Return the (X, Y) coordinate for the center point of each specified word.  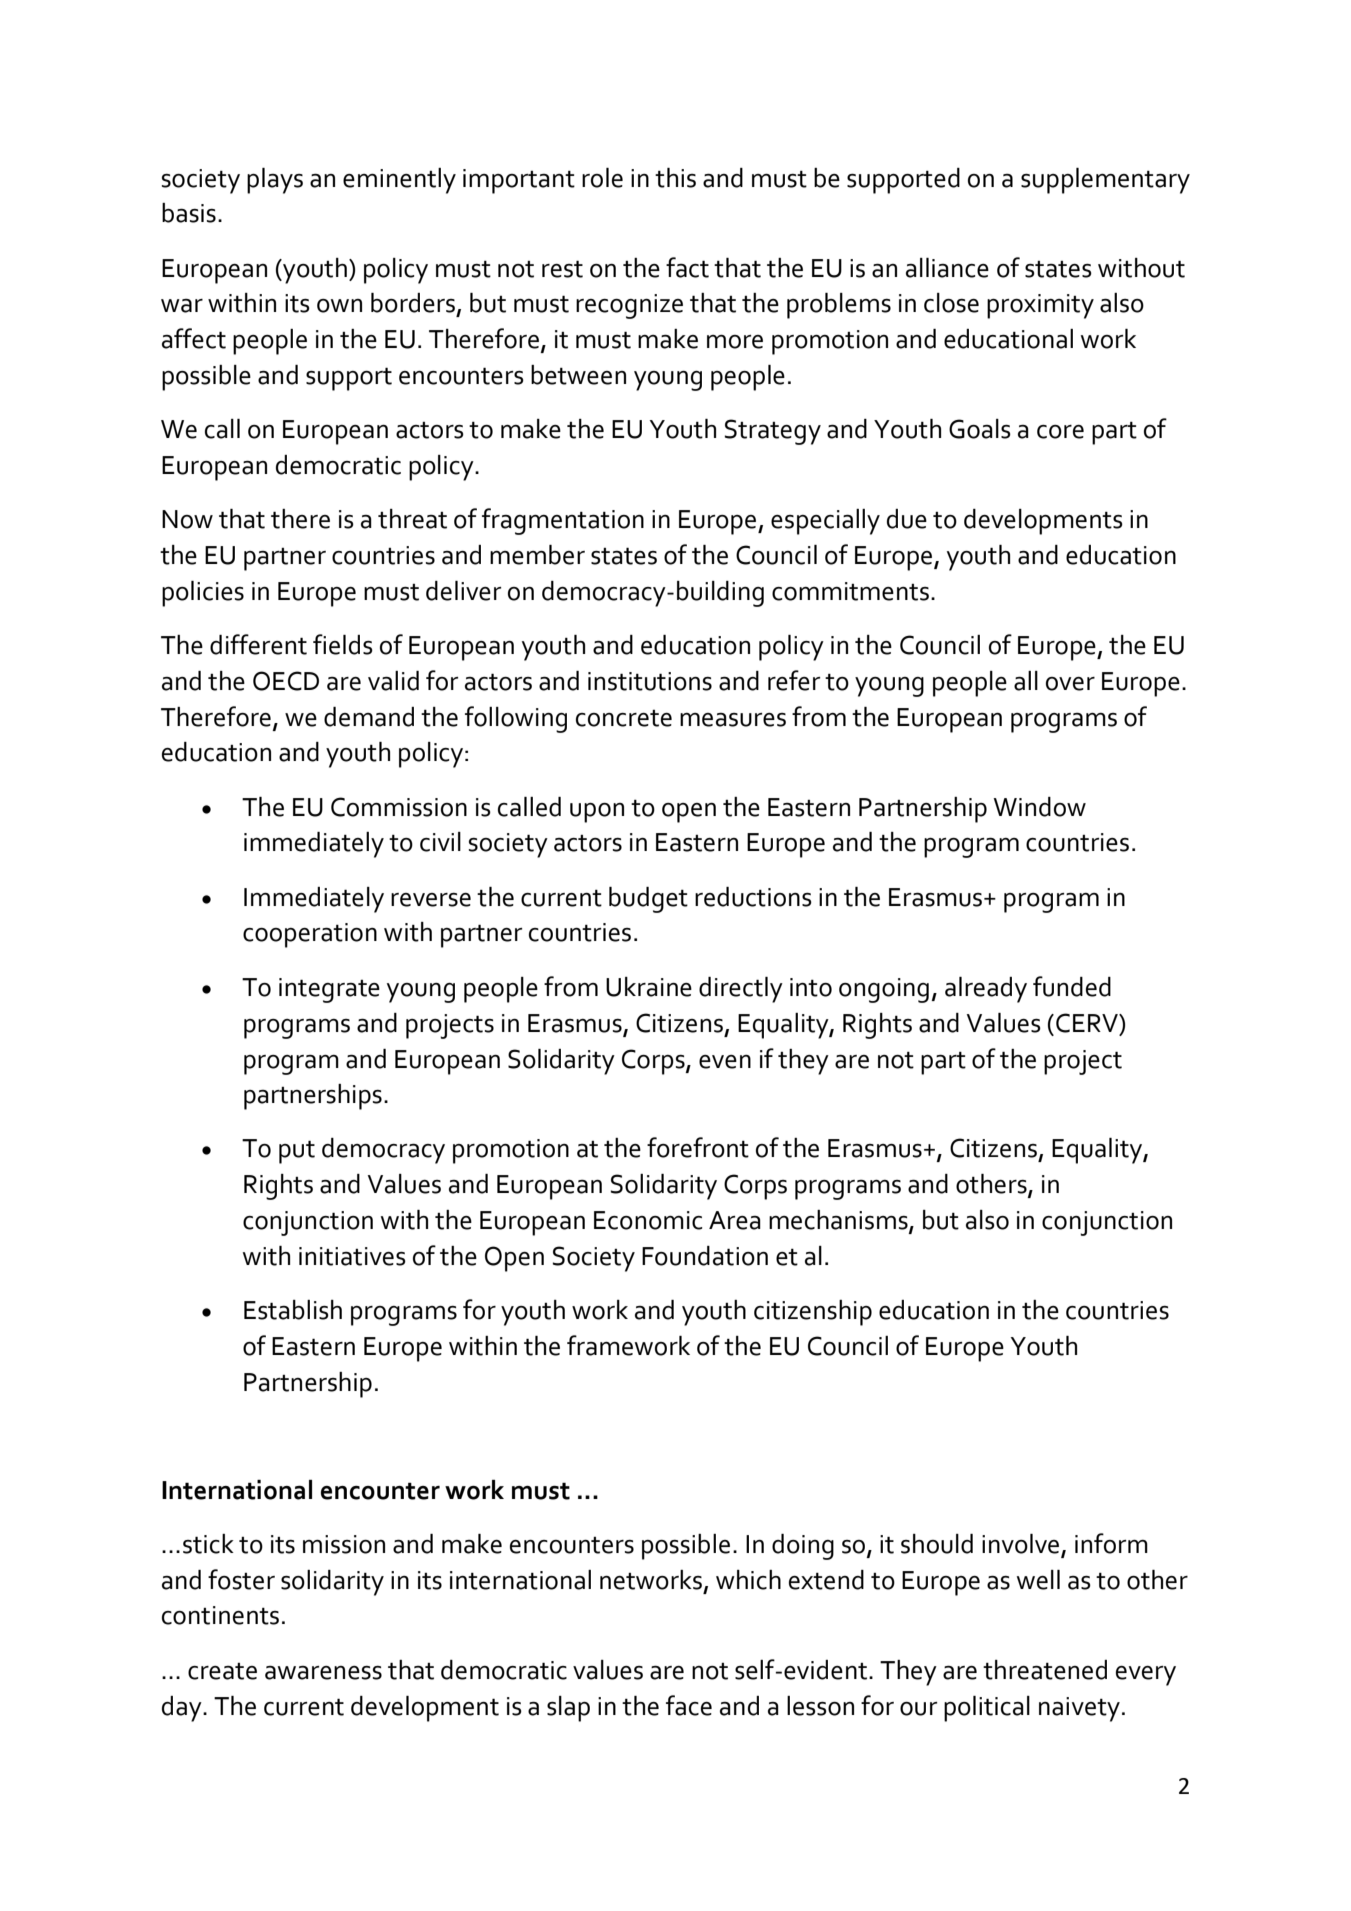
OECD (286, 681)
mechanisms (839, 1221)
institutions (650, 681)
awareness (323, 1673)
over (1070, 684)
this (675, 178)
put (297, 1152)
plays (275, 181)
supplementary (1105, 181)
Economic (648, 1220)
